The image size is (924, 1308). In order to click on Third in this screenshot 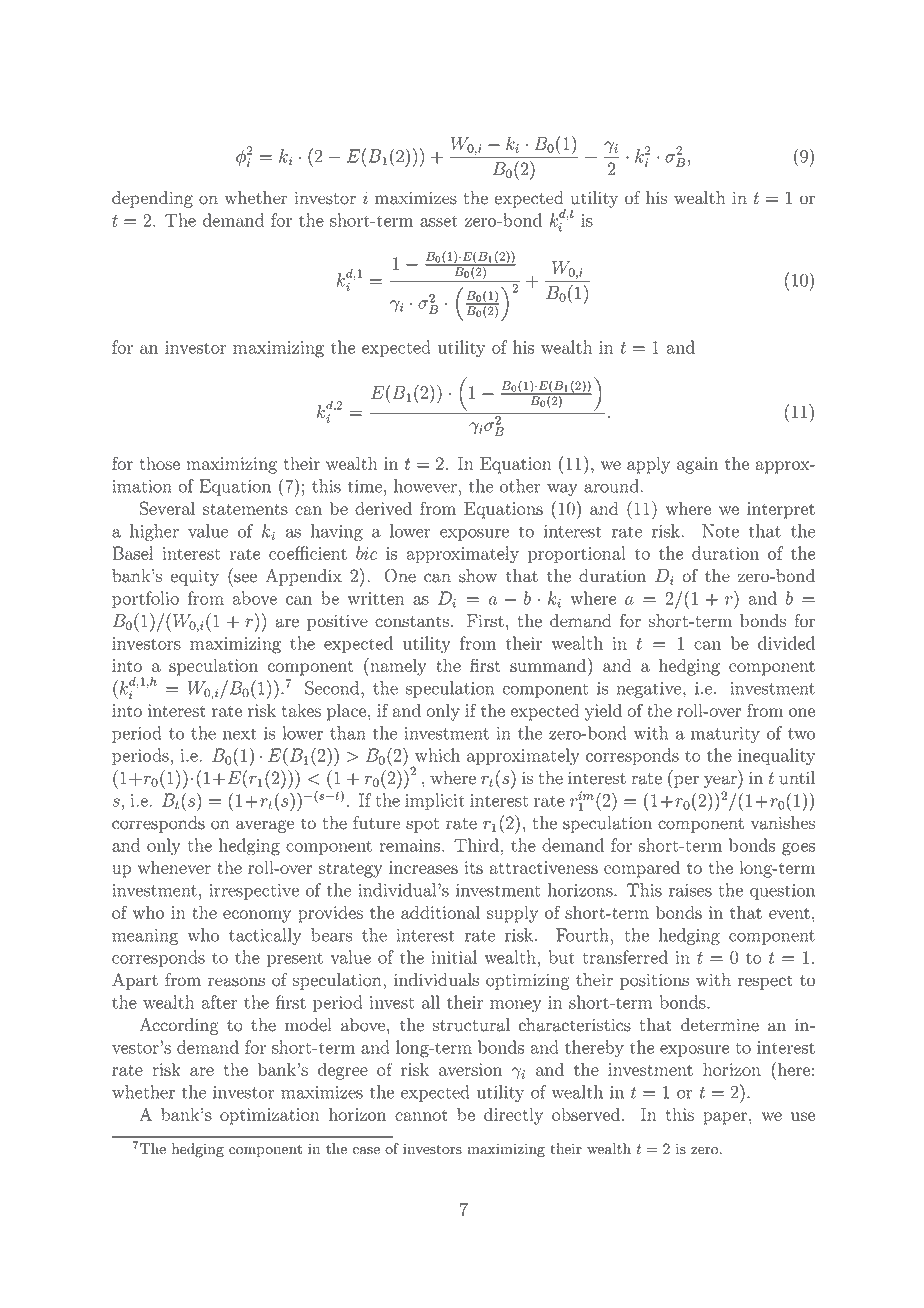, I will do `click(476, 845)`.
